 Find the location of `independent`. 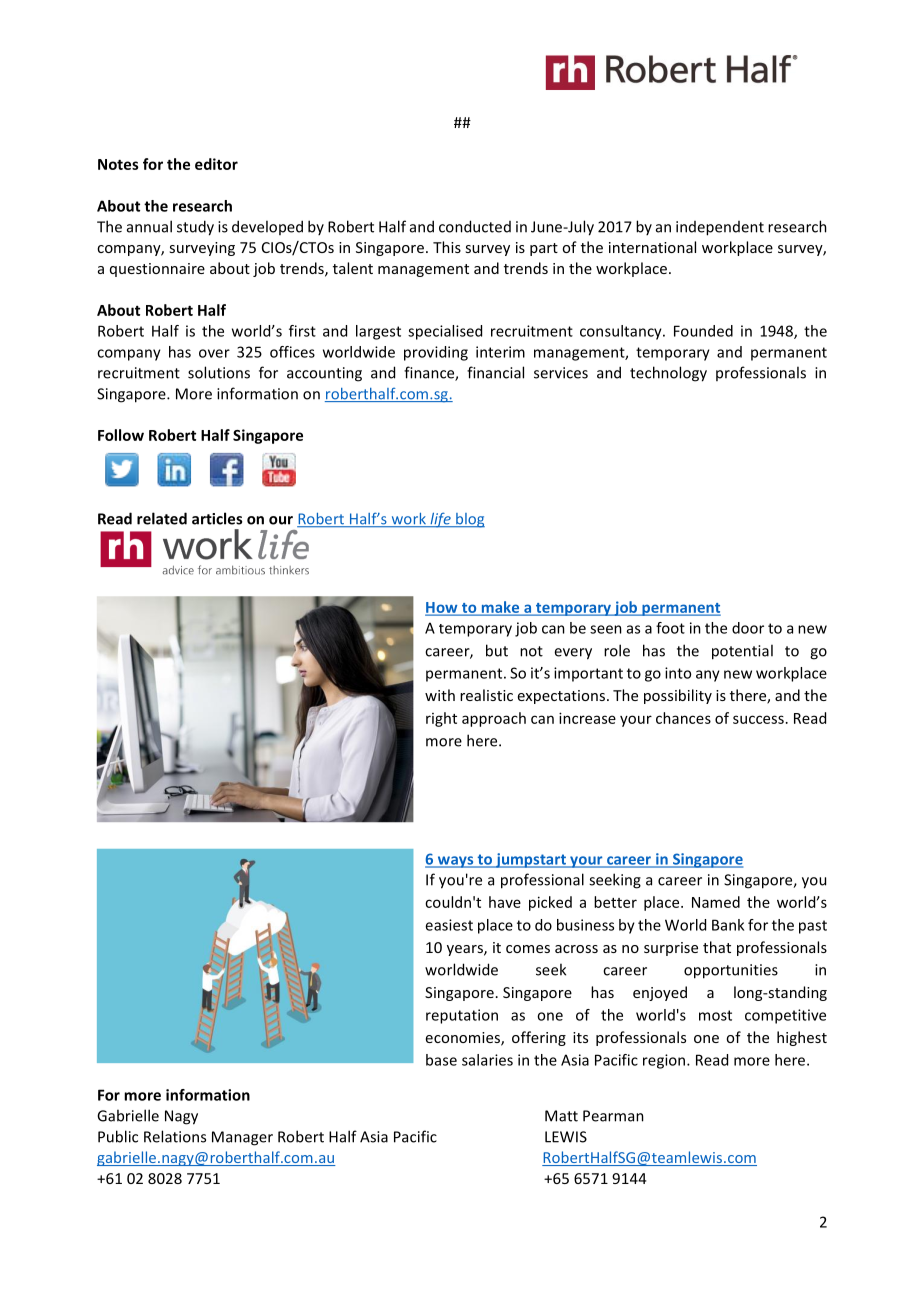

independent is located at coordinates (720, 228).
